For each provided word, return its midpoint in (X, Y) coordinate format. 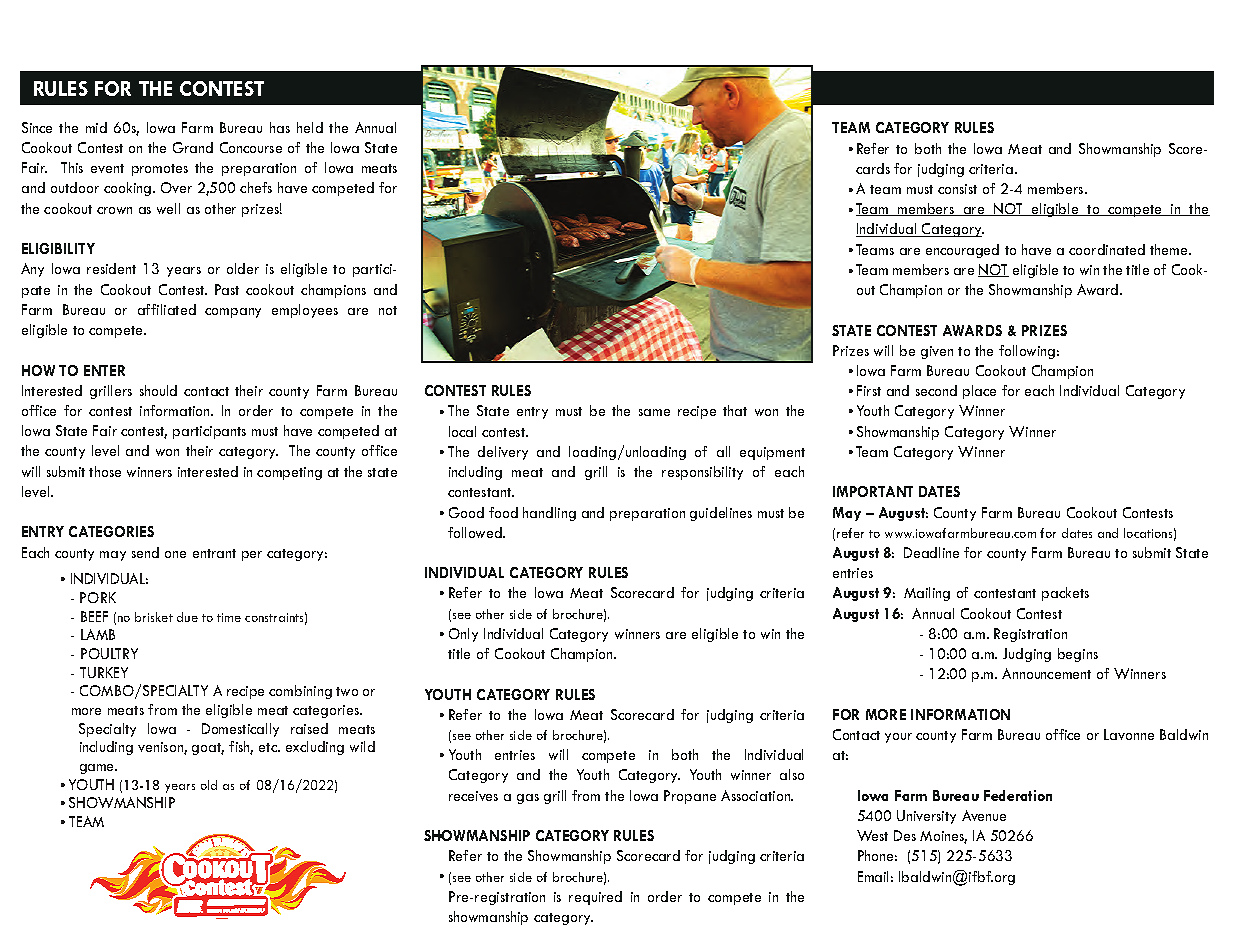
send (145, 552)
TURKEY (104, 672)
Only (463, 635)
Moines (943, 837)
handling (549, 514)
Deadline (931, 552)
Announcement (1046, 673)
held (310, 127)
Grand (193, 147)
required (595, 898)
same (654, 412)
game (98, 769)
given (937, 352)
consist (957, 189)
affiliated (167, 309)
